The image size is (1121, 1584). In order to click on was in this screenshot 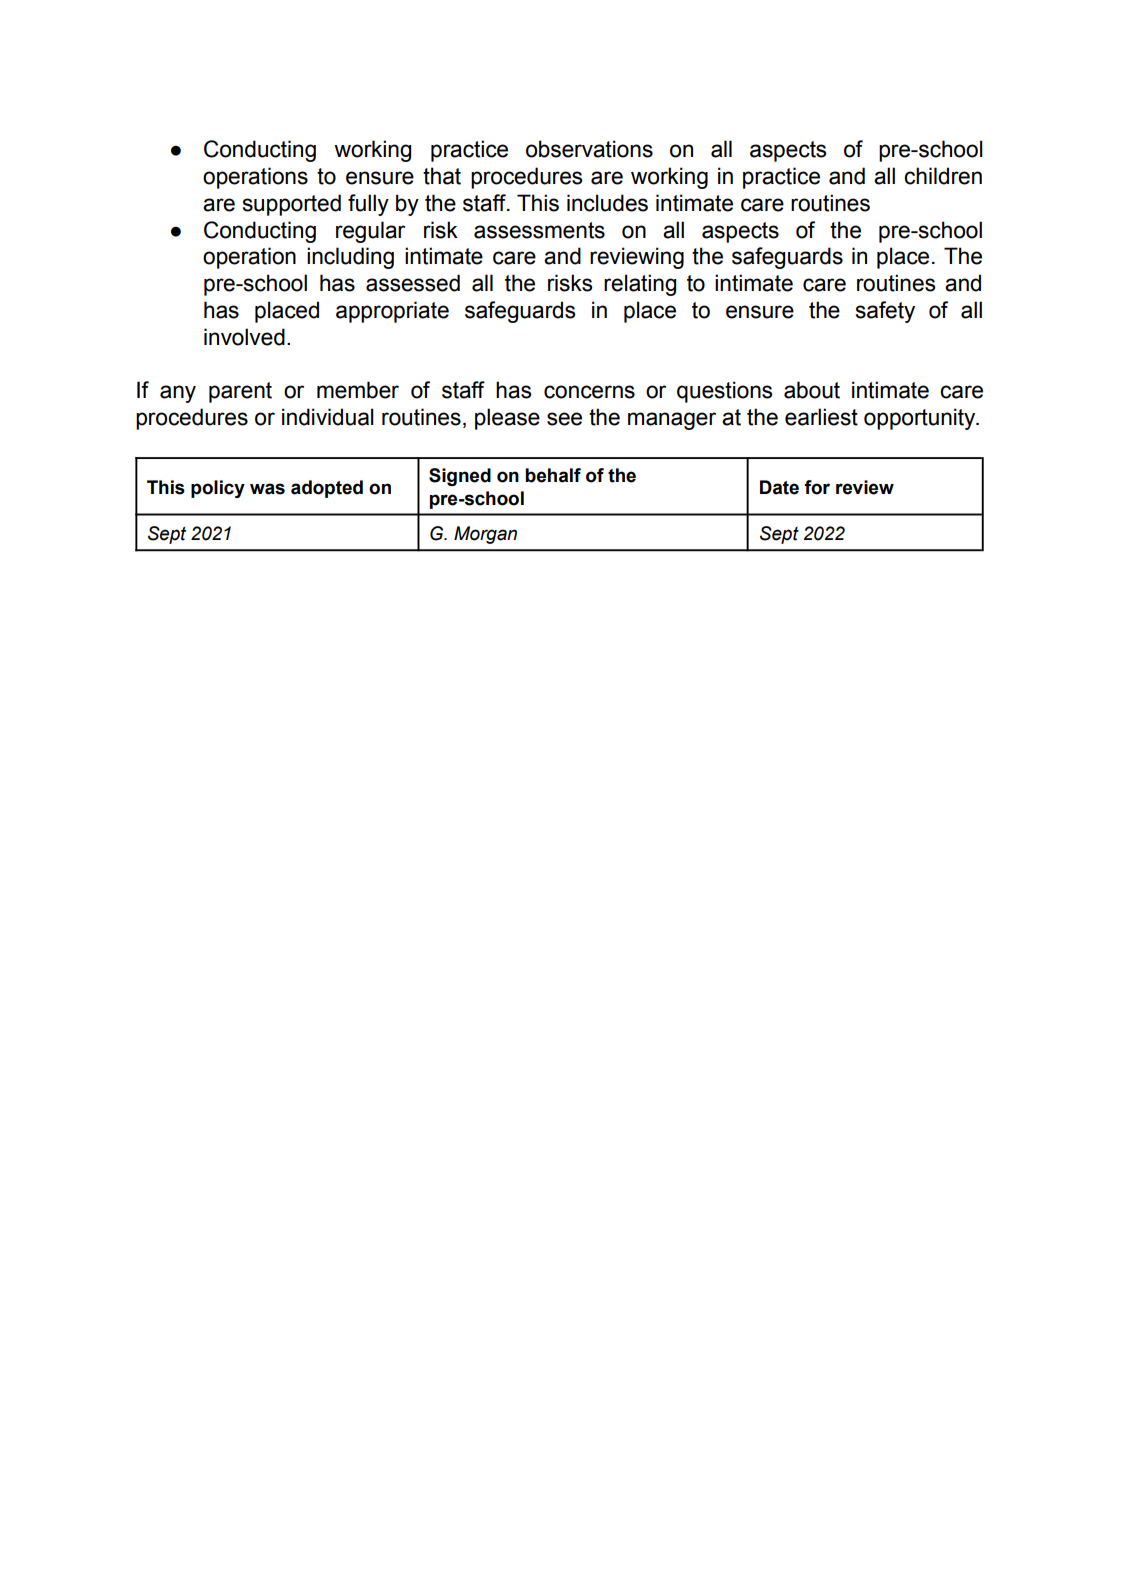, I will do `click(267, 489)`.
